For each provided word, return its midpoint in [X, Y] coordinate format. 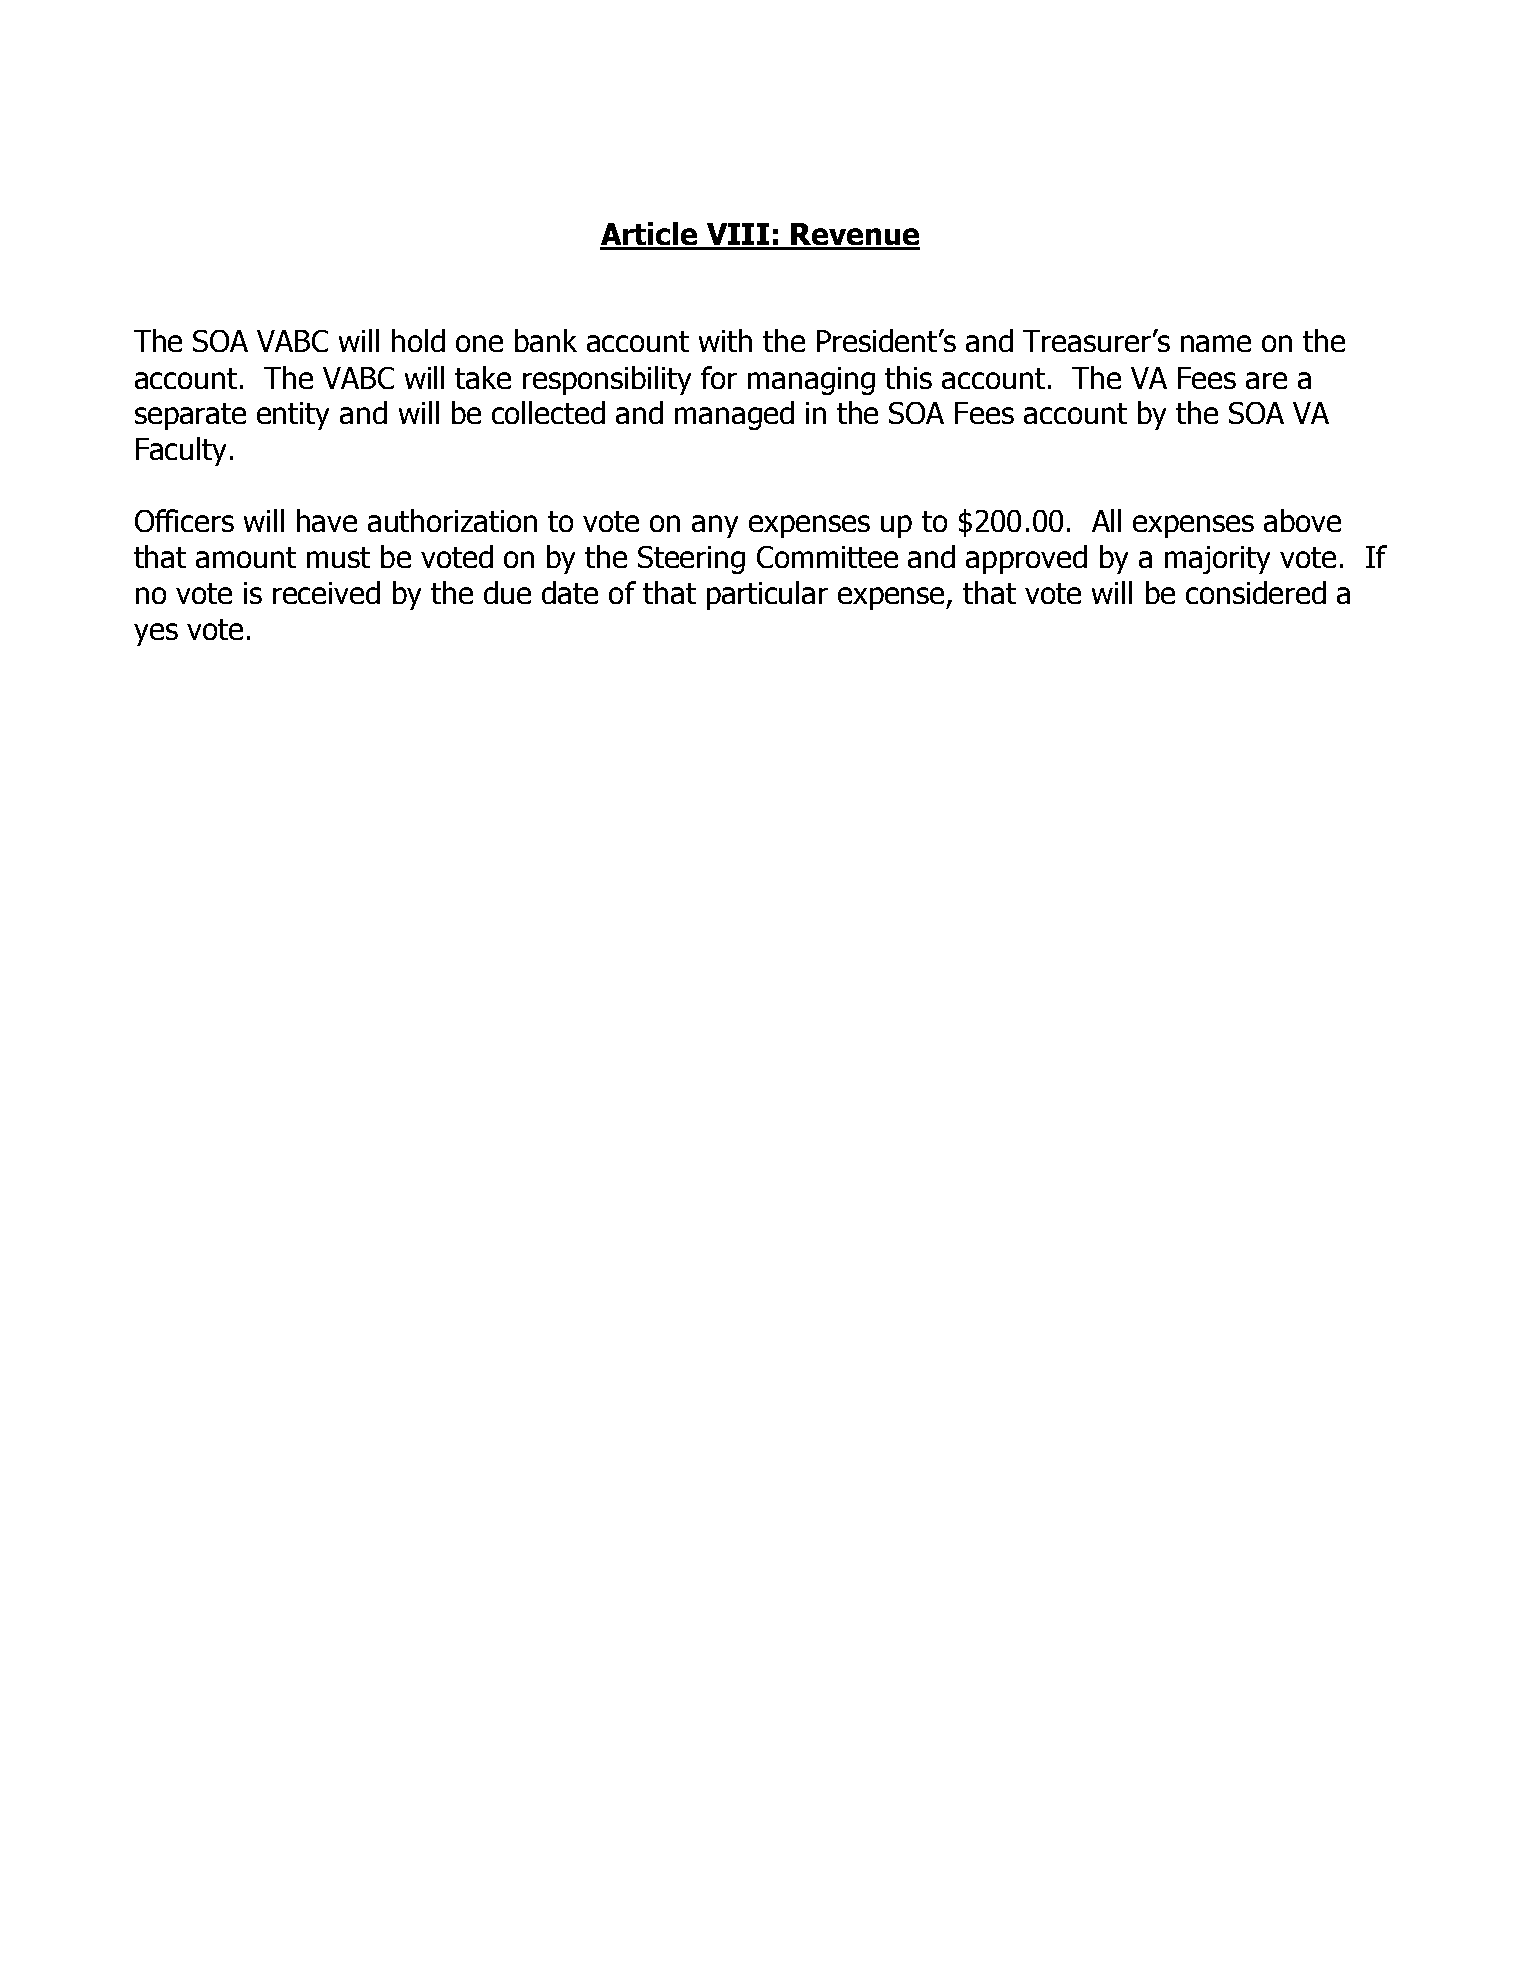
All [1106, 520]
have [327, 520]
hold [418, 340]
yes [156, 634]
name [1216, 343]
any [715, 526]
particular [767, 595]
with [725, 340]
